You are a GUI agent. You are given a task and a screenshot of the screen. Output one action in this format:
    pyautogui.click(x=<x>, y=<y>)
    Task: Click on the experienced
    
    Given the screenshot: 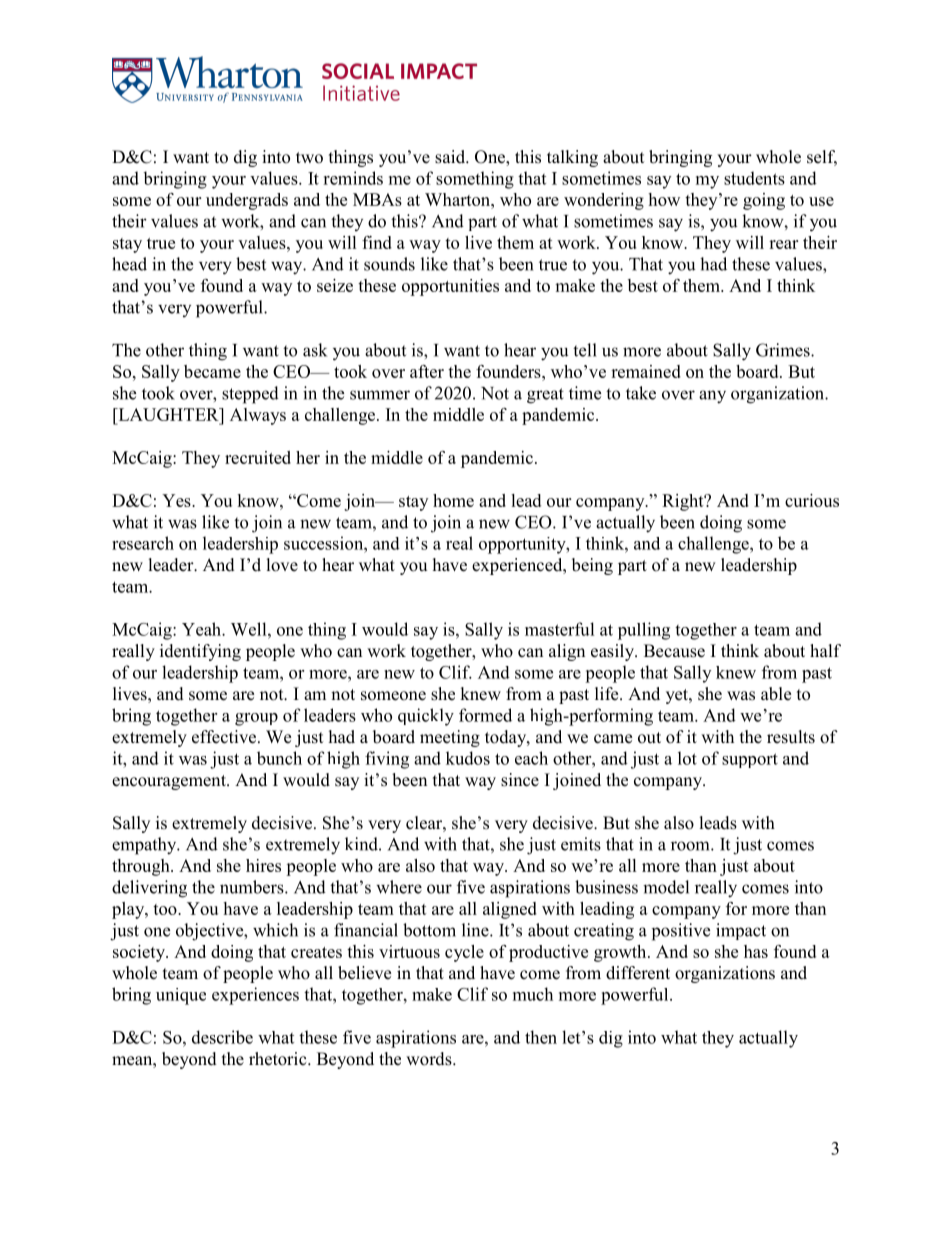 What is the action you would take?
    pyautogui.click(x=518, y=566)
